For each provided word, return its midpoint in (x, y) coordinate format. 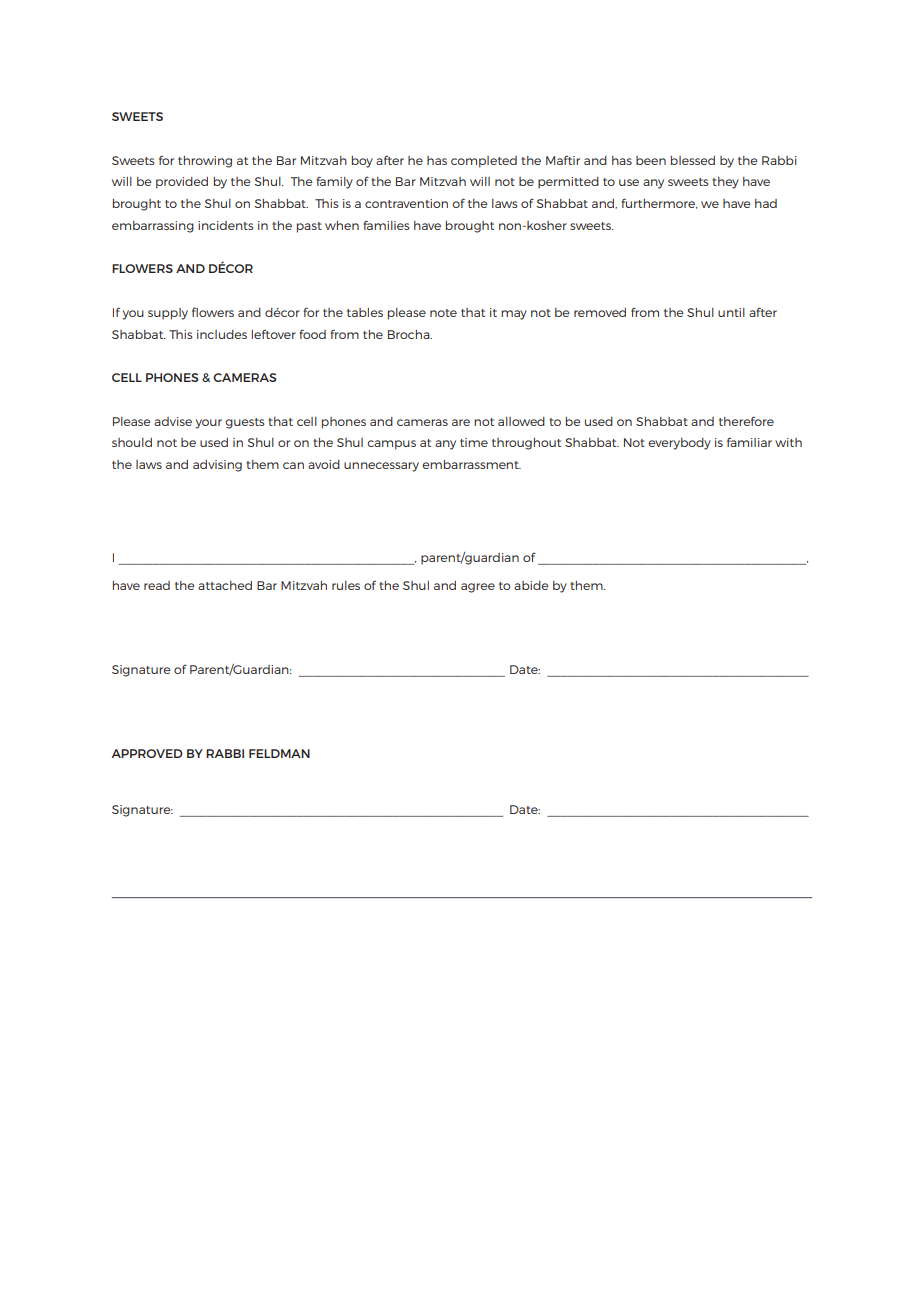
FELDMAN (279, 753)
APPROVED (147, 753)
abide (531, 585)
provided (182, 183)
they (725, 183)
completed (484, 162)
